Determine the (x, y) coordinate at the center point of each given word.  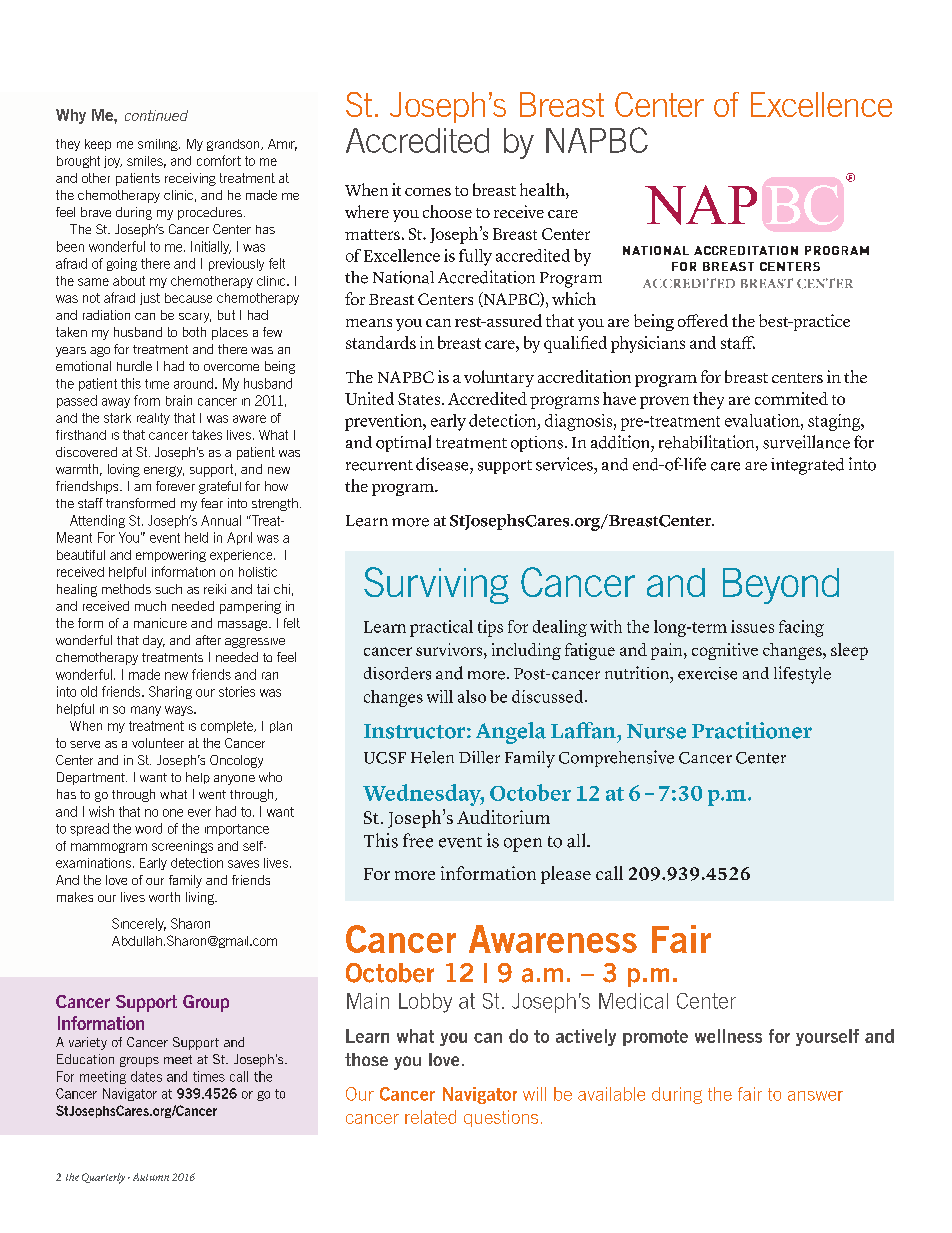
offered (703, 320)
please (566, 875)
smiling (159, 145)
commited (791, 398)
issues (752, 626)
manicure (160, 623)
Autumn (151, 1177)
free (418, 840)
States (420, 399)
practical (441, 628)
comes (428, 192)
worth (164, 897)
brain (179, 400)
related (430, 1117)
